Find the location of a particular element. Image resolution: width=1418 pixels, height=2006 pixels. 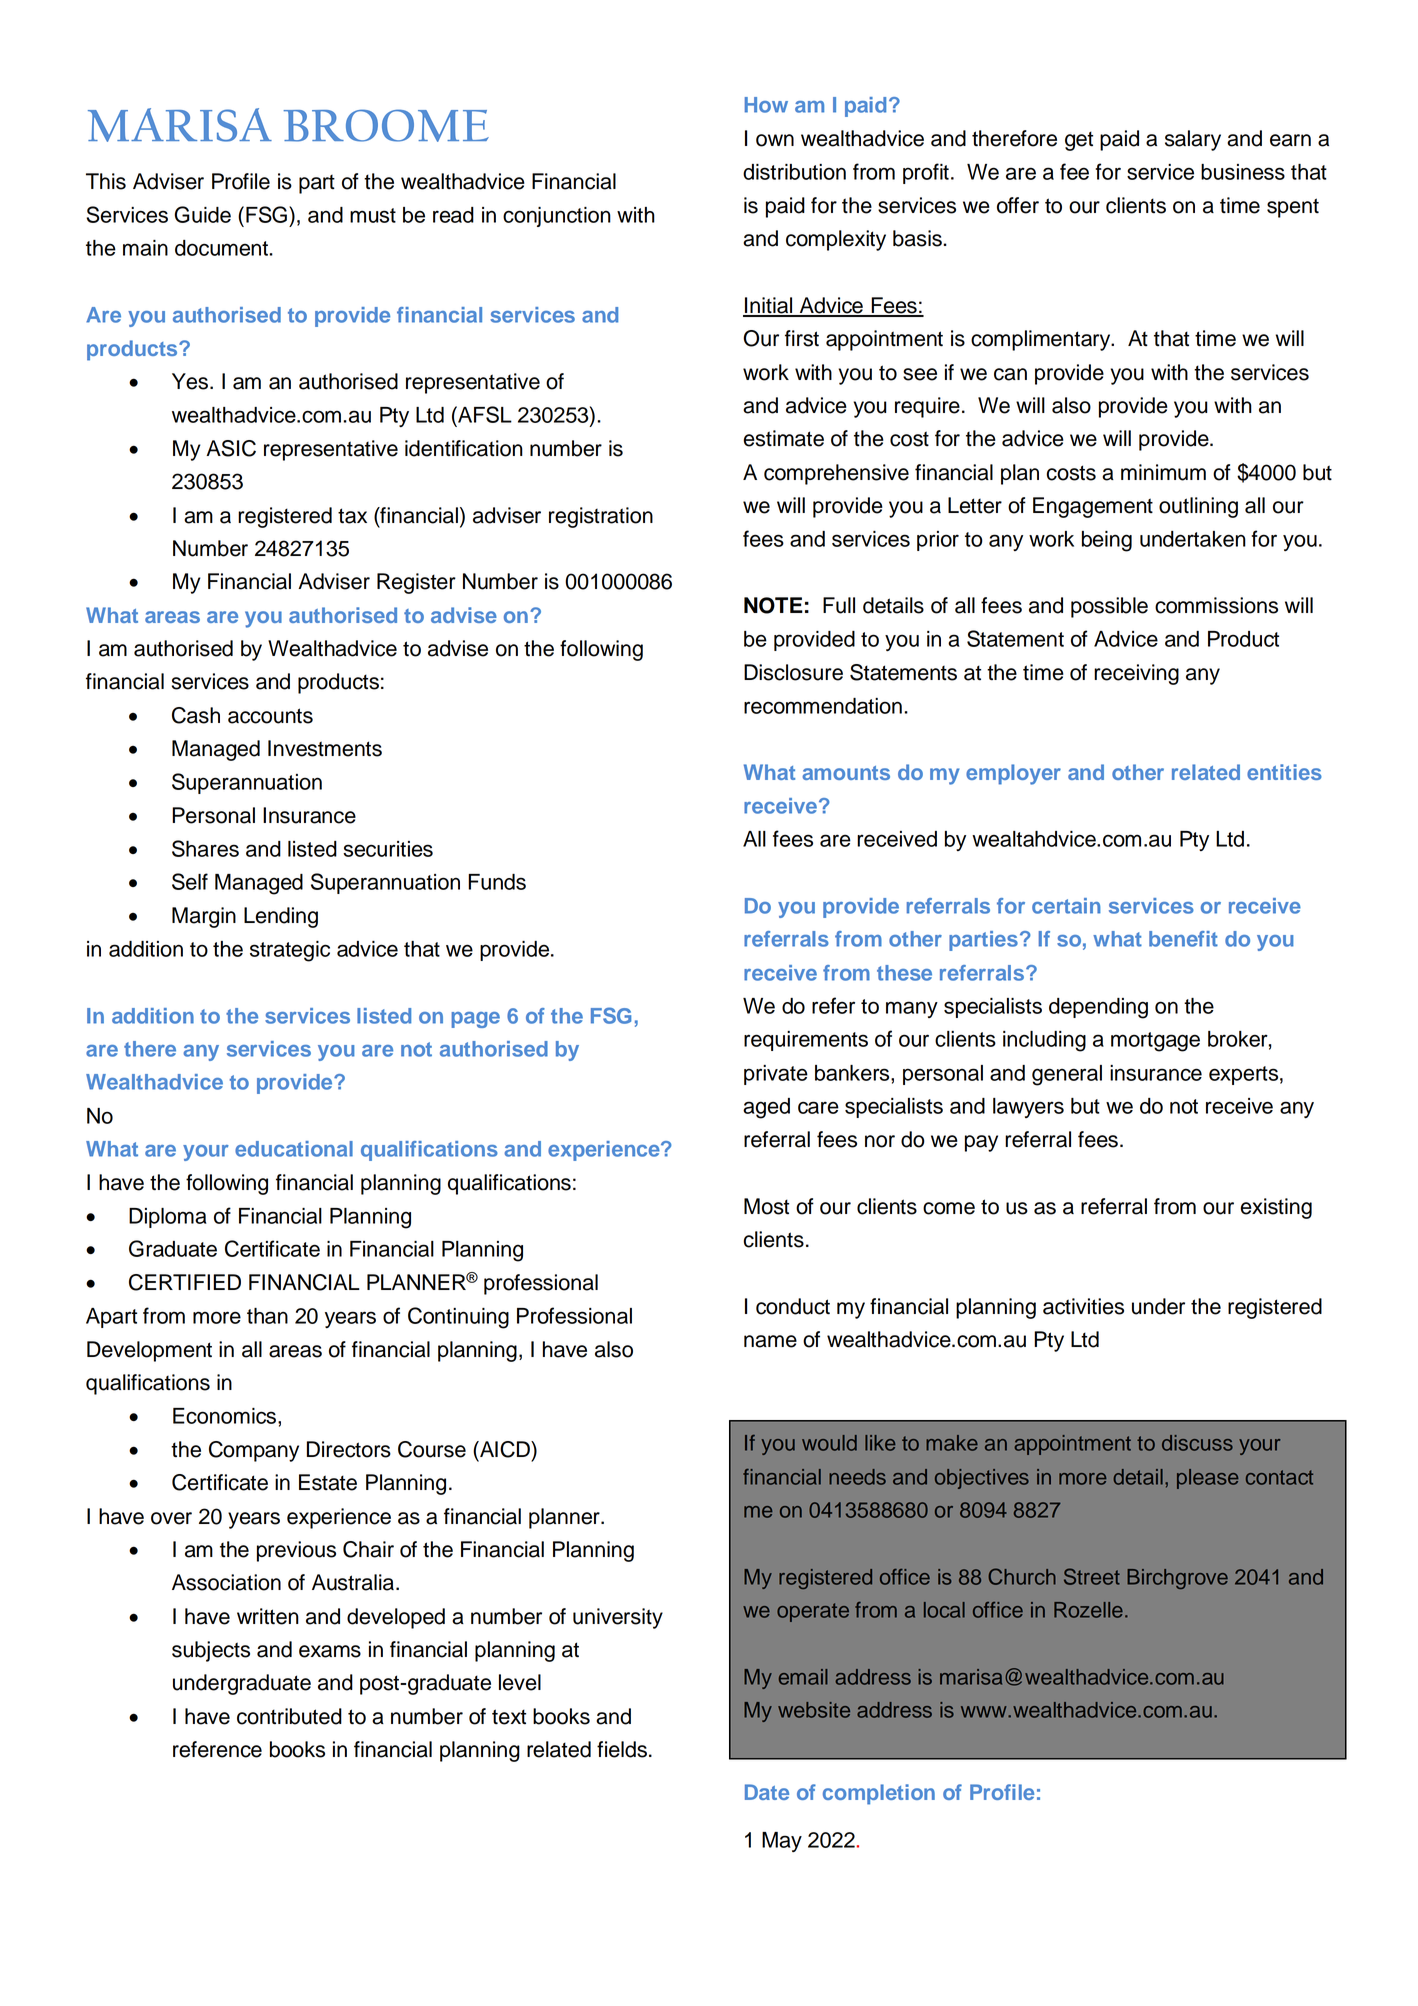

CERTIFIED is located at coordinates (185, 1282).
